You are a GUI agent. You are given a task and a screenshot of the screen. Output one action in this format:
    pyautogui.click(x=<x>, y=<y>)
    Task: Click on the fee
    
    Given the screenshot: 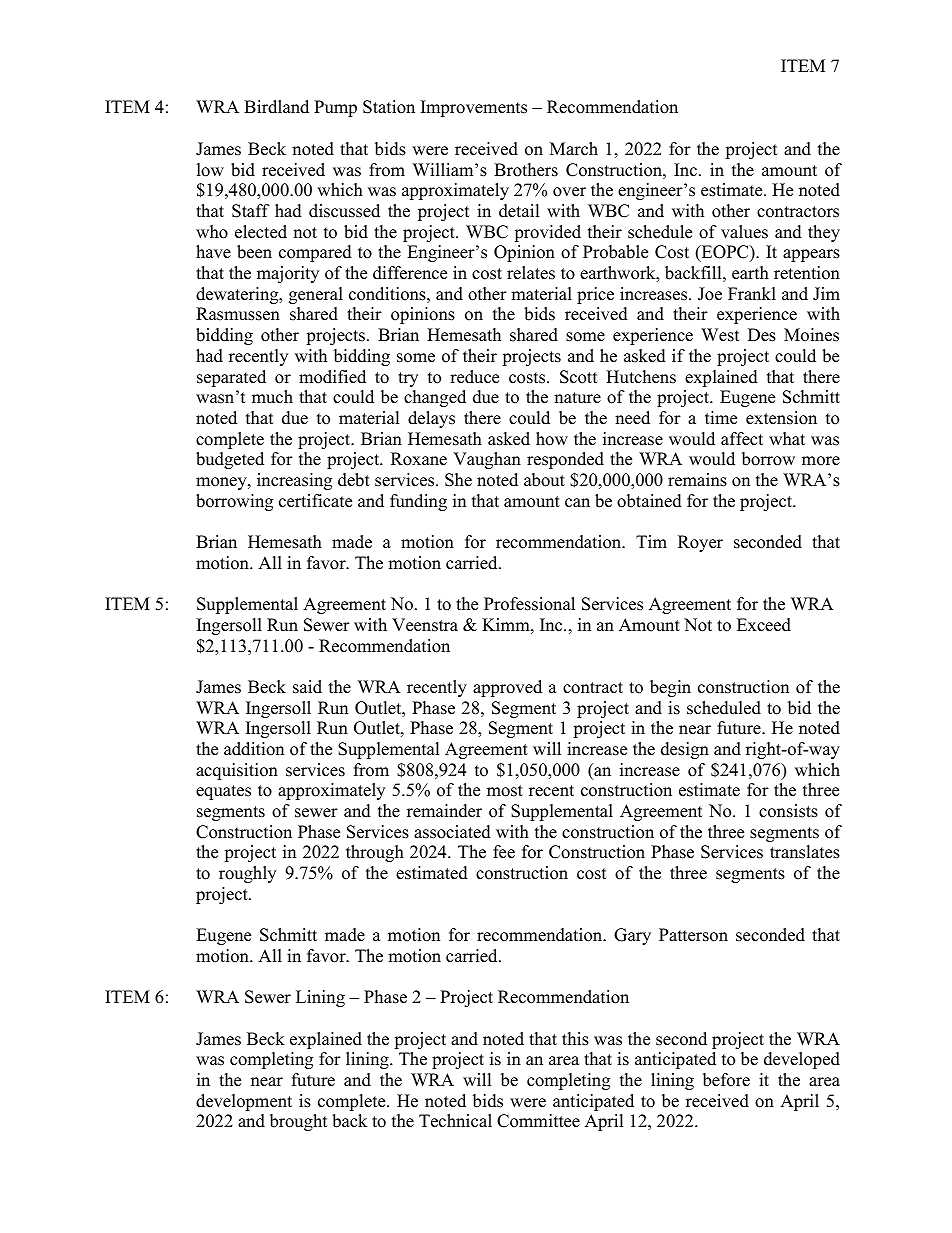 What is the action you would take?
    pyautogui.click(x=504, y=852)
